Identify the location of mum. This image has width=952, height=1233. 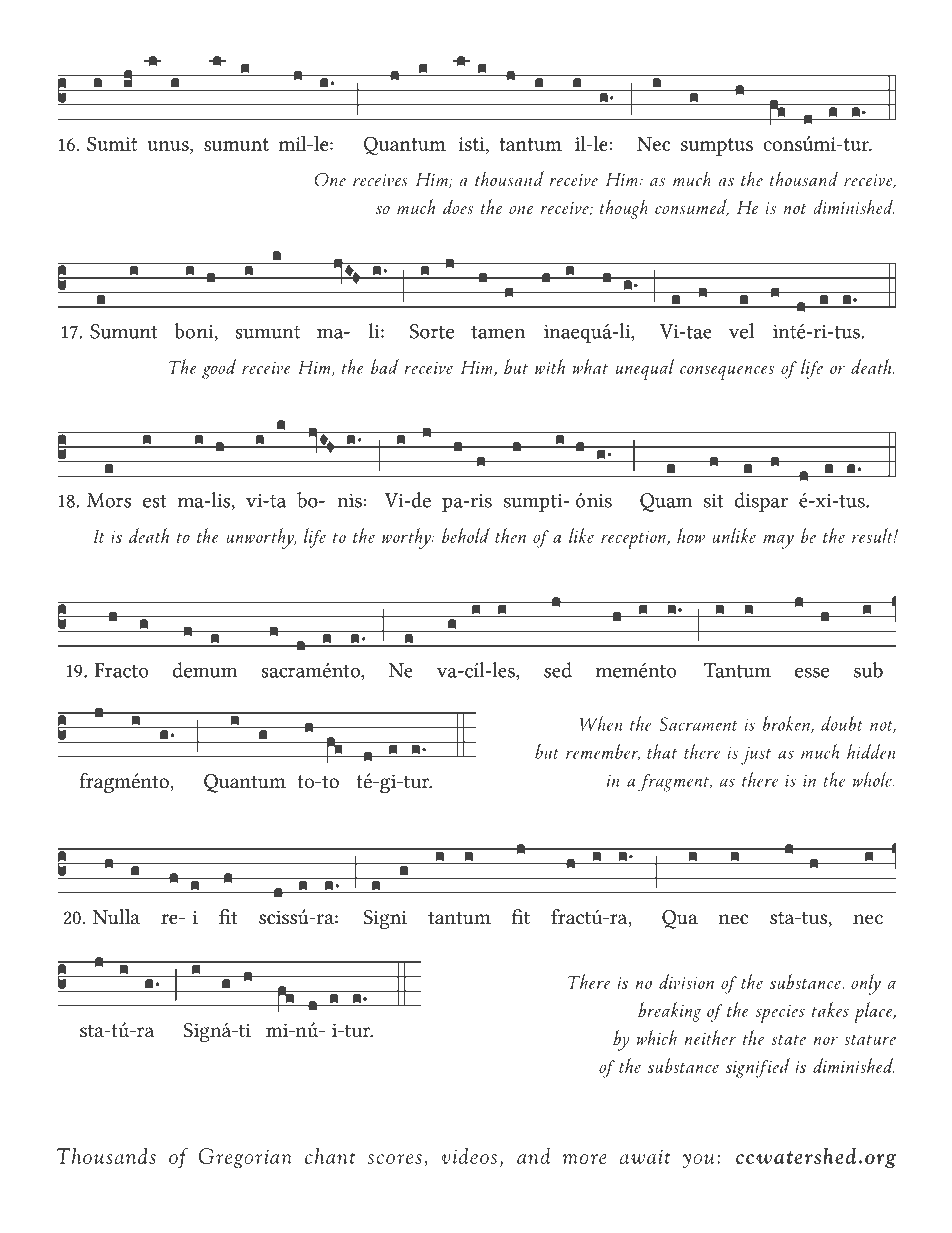
(215, 672).
